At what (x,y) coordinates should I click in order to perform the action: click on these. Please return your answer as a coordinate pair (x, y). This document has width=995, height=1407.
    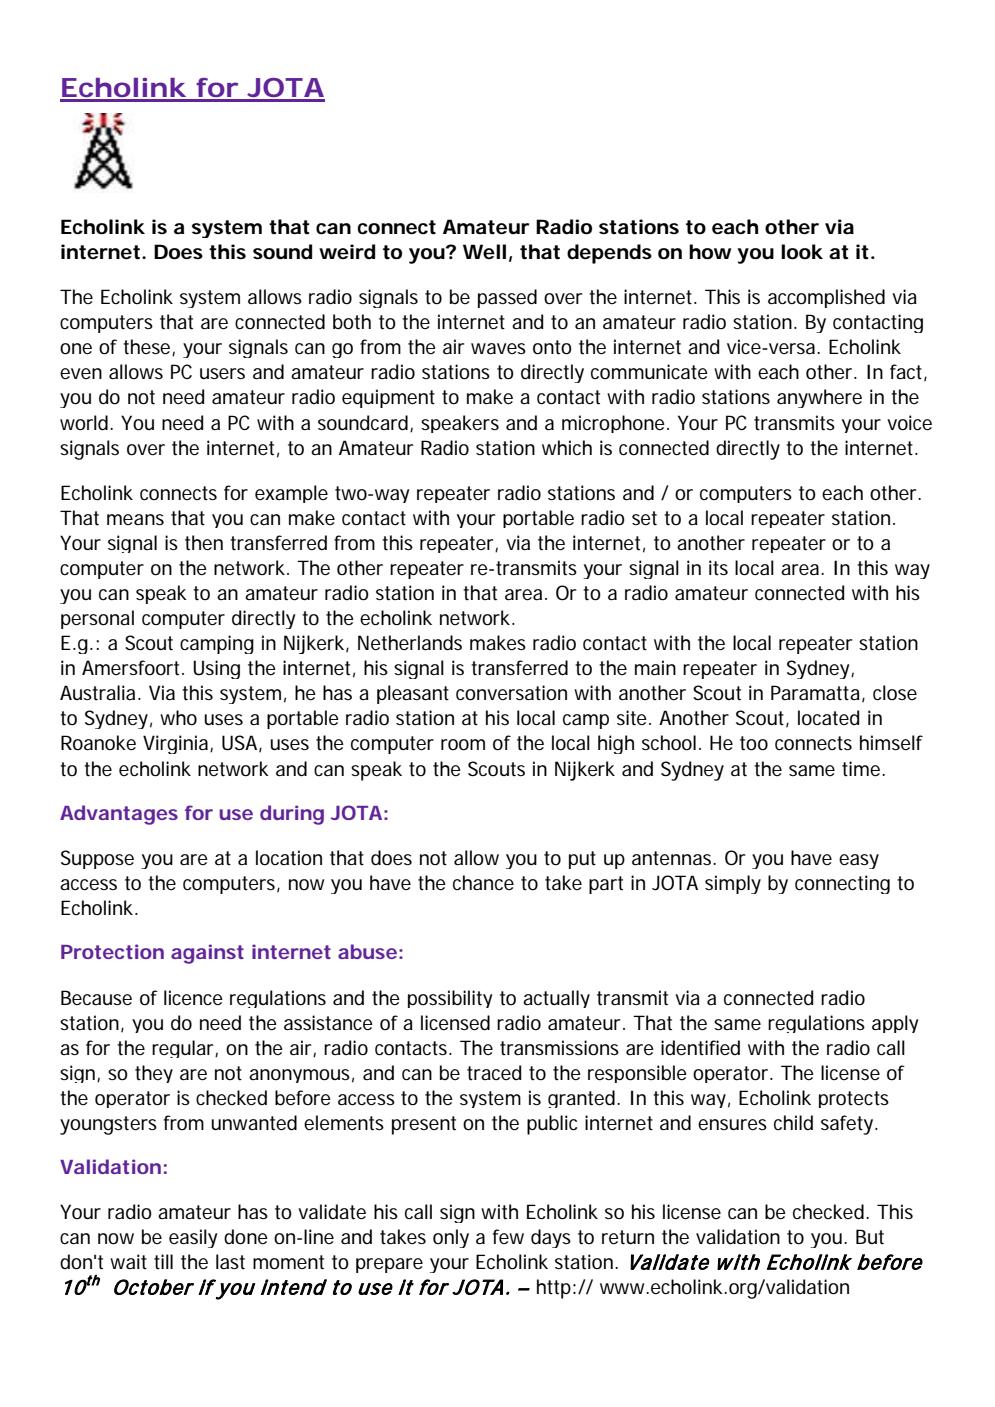
    Looking at the image, I should click on (148, 347).
